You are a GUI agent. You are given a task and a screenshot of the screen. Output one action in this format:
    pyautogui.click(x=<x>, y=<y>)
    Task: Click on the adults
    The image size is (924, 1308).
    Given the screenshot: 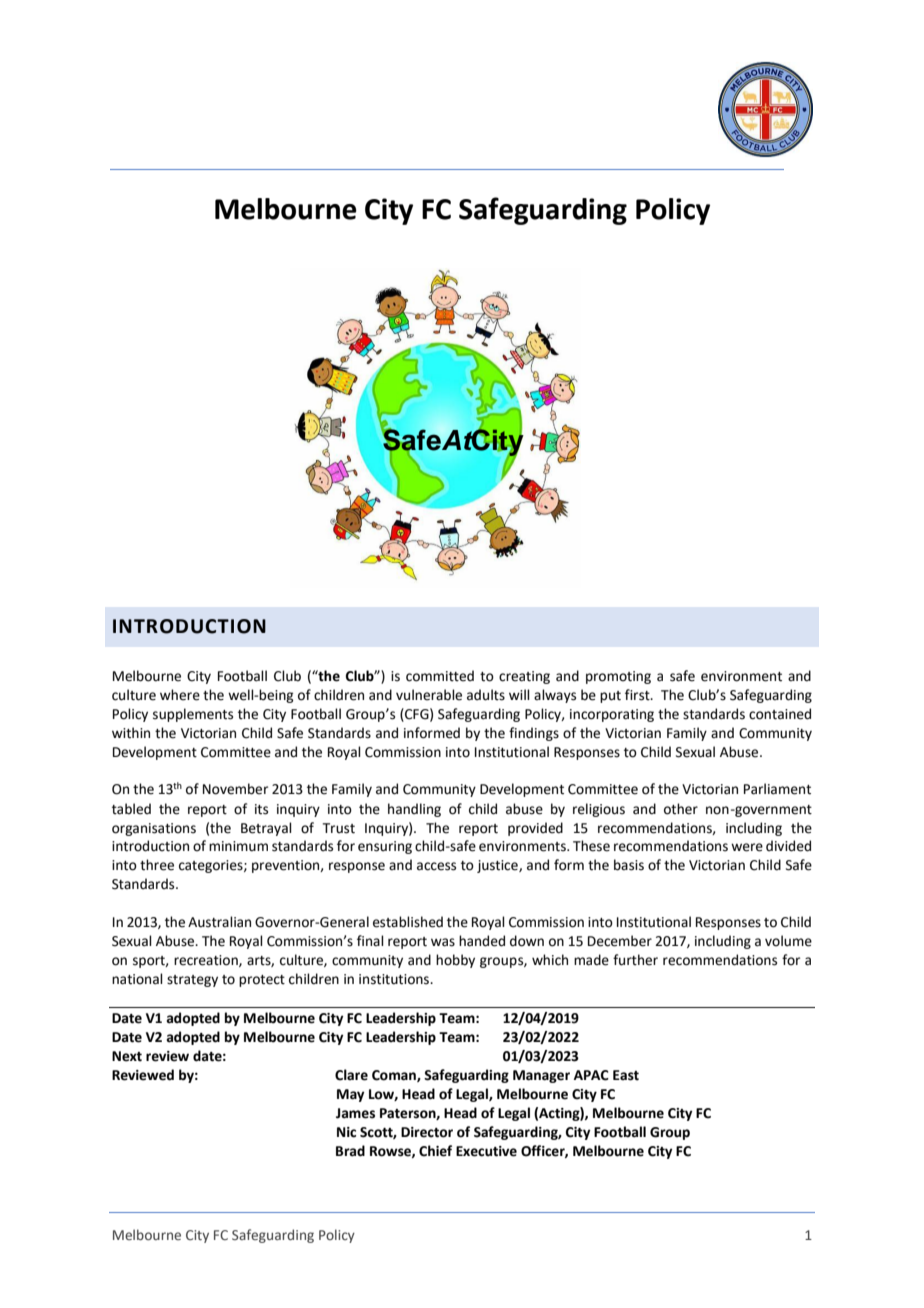 What is the action you would take?
    pyautogui.click(x=486, y=695)
